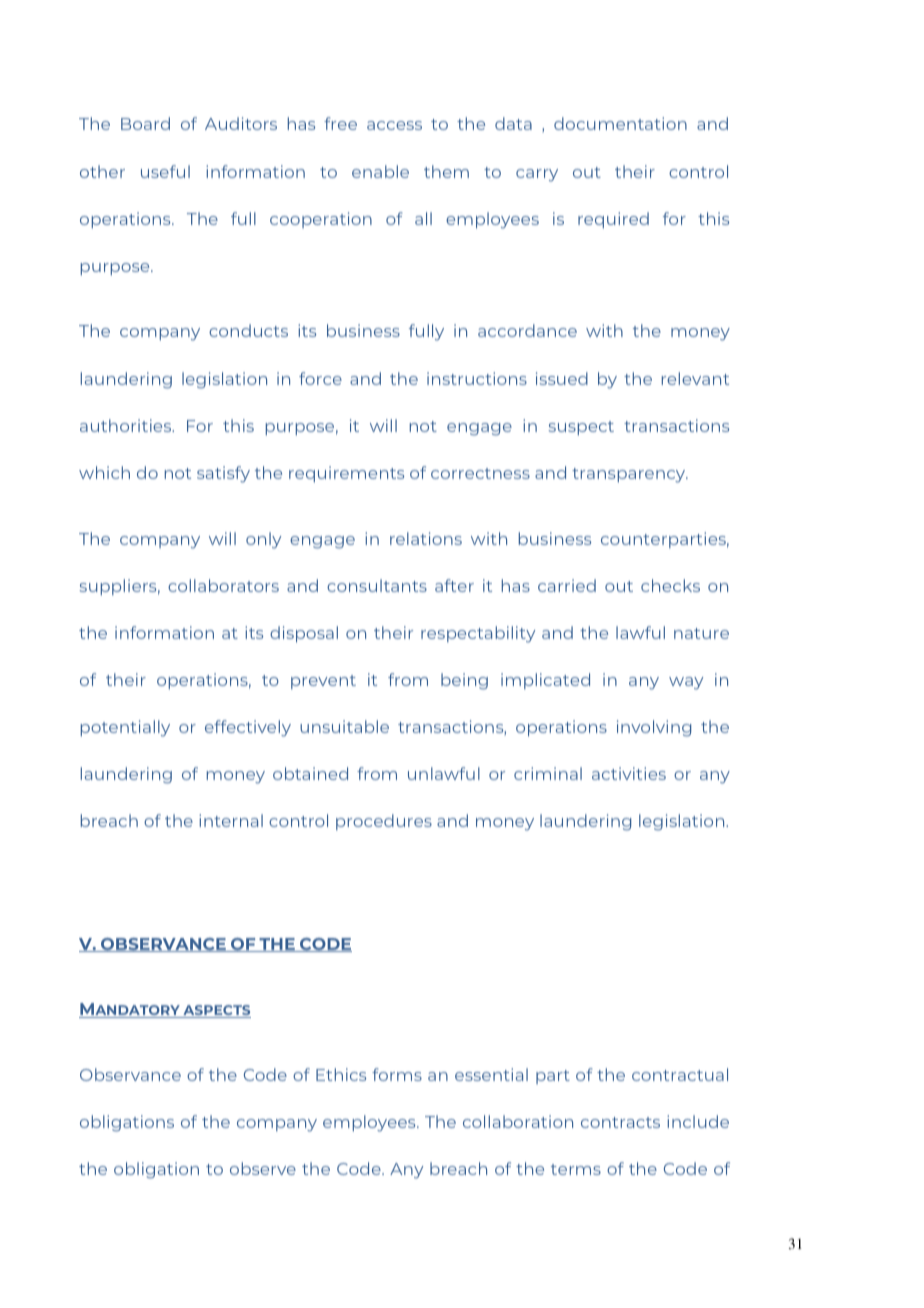 The image size is (924, 1308). I want to click on contracts, so click(620, 1122).
